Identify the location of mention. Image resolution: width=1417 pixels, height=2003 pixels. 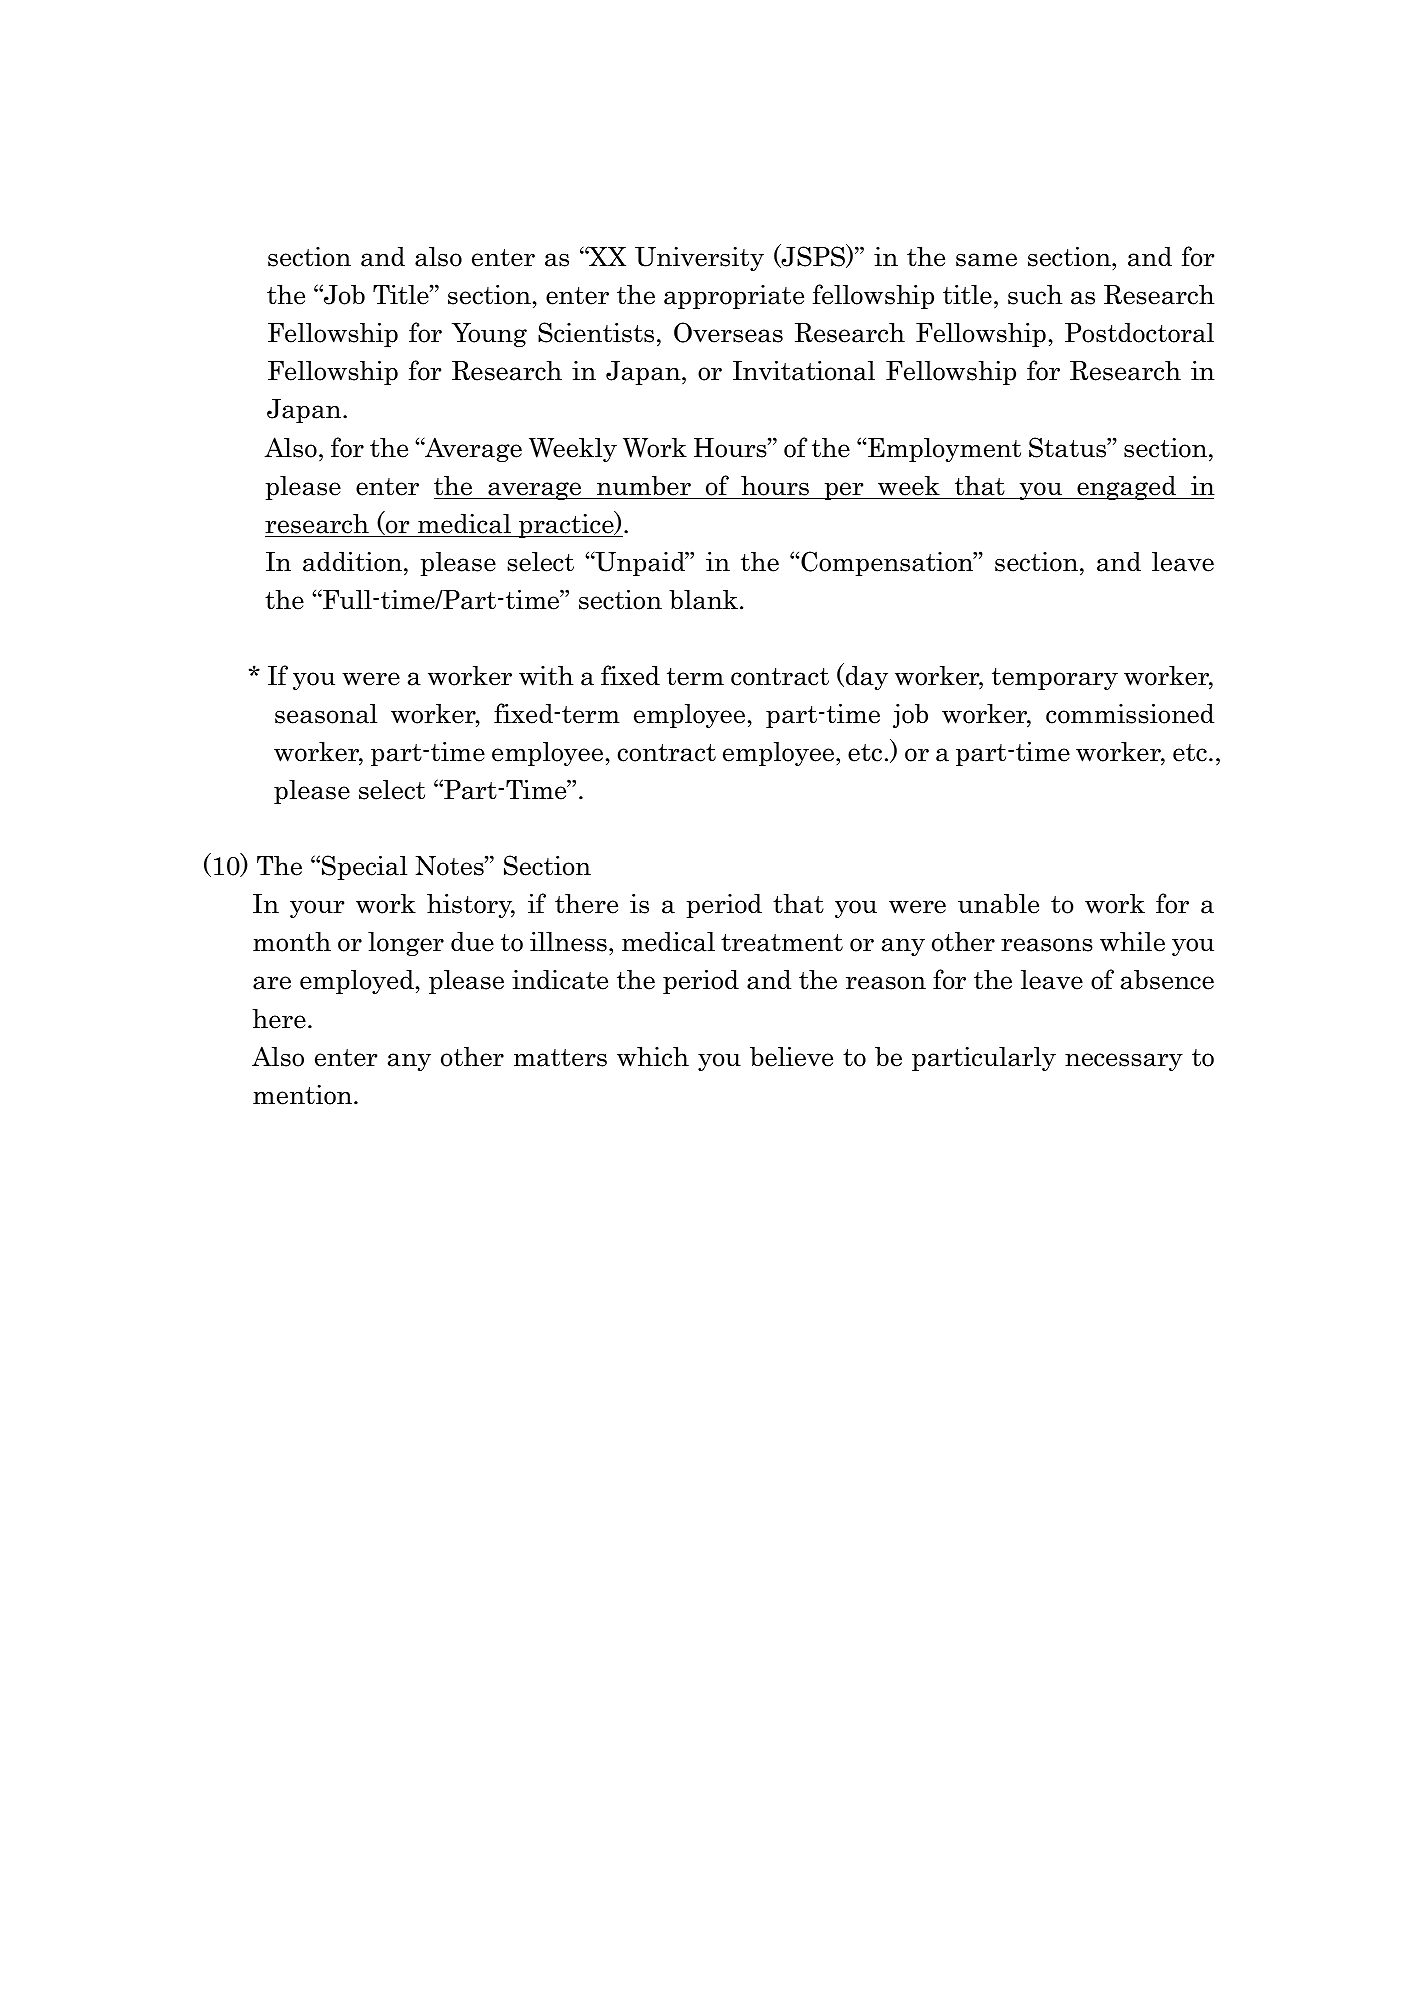
(304, 1095).
